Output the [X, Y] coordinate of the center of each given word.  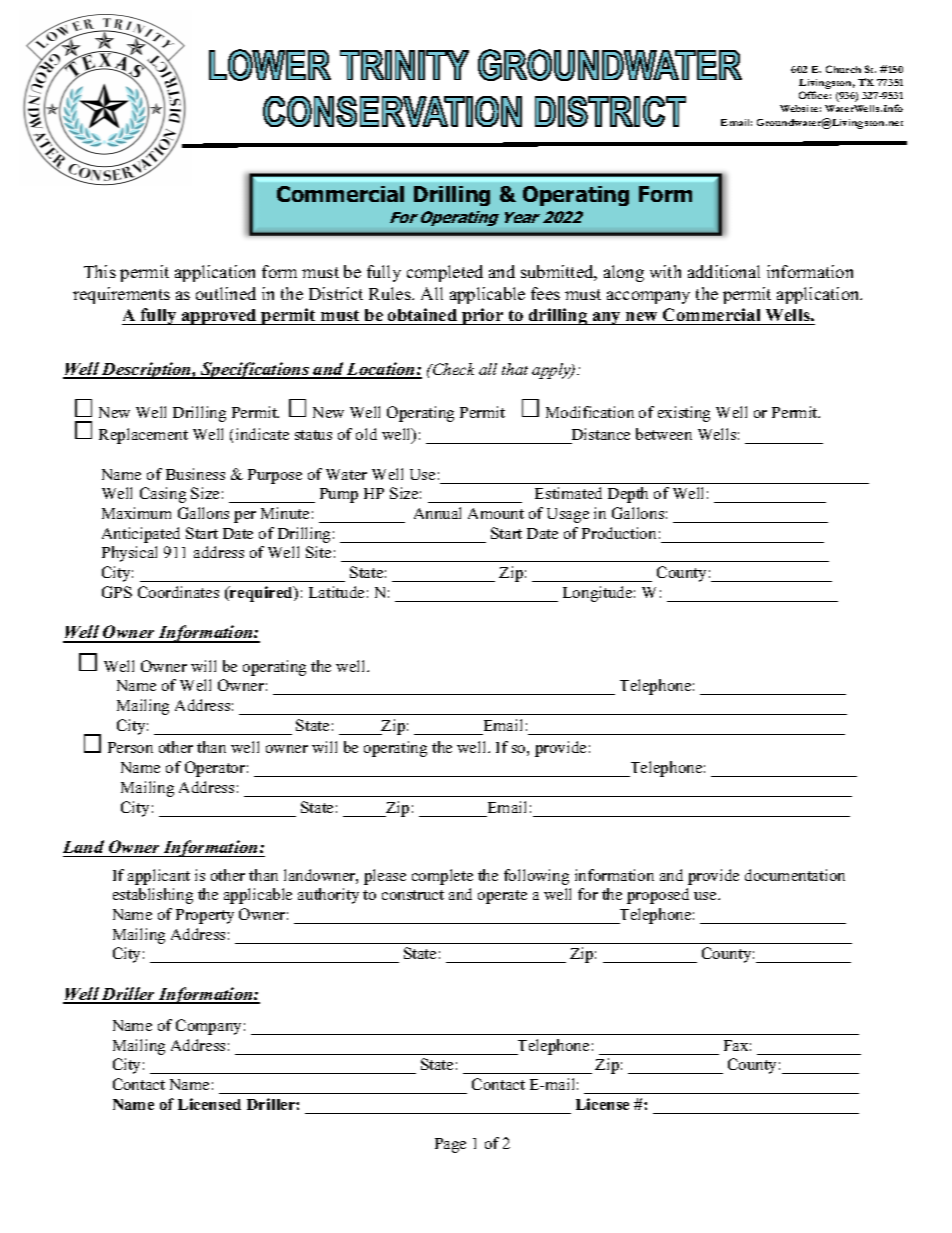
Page [450, 1145]
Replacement [143, 436]
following [536, 877]
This [100, 271]
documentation [795, 875]
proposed [658, 896]
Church [843, 69]
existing [684, 414]
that [515, 369]
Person [130, 747]
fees [545, 293]
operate [502, 897]
